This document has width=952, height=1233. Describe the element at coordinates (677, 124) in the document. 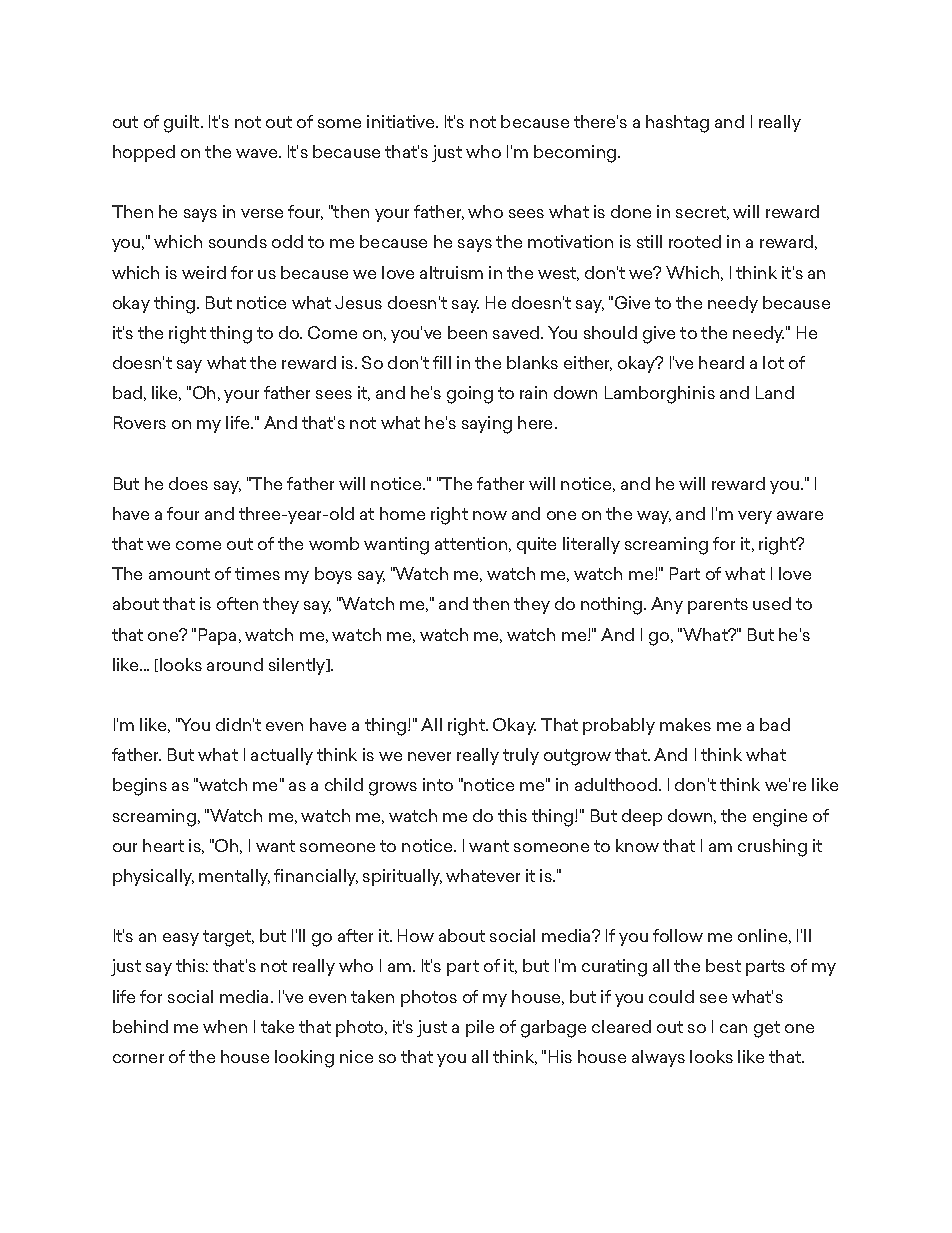

I see `hashtag` at that location.
